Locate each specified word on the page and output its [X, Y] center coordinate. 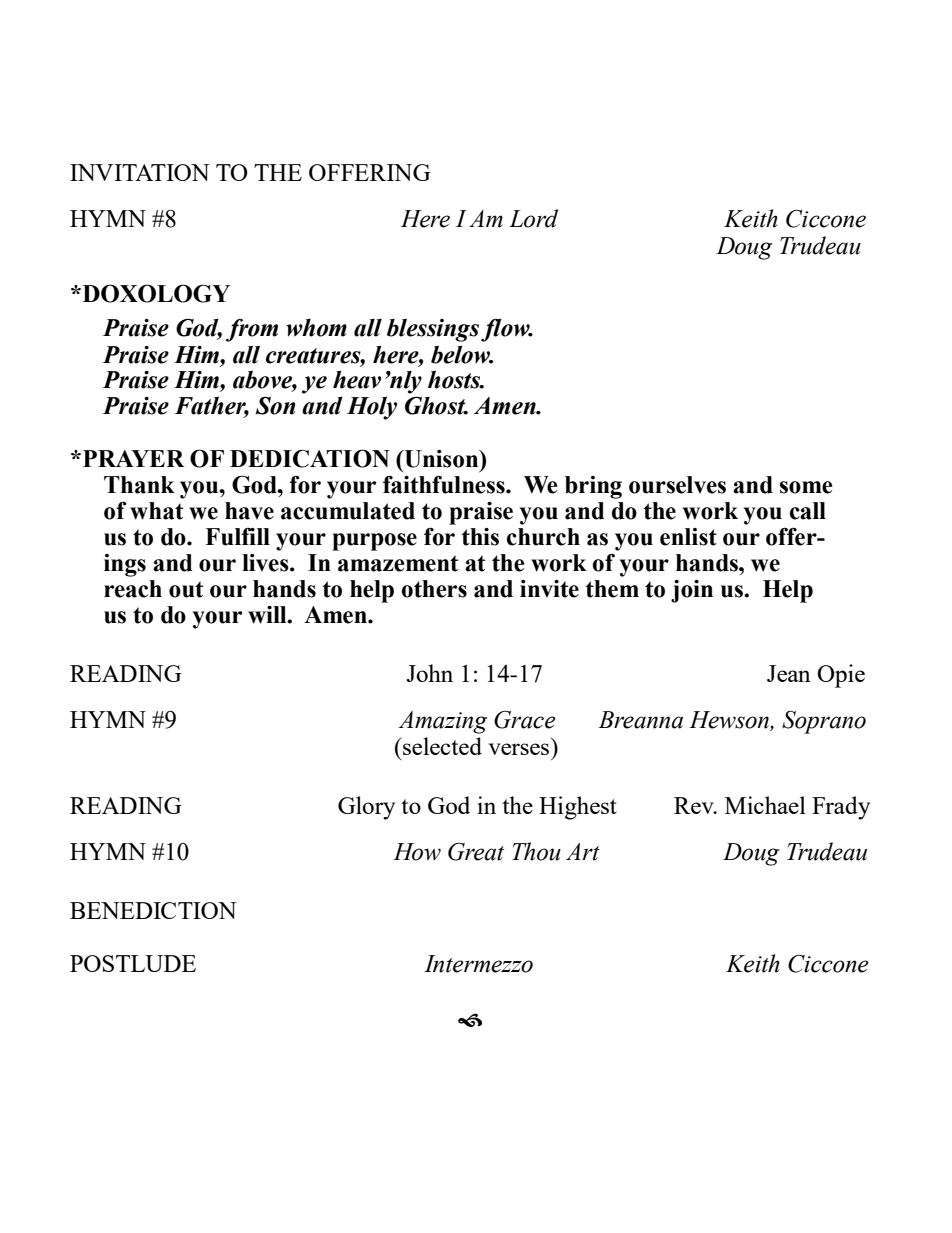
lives [266, 563]
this [480, 537]
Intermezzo [478, 964]
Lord [533, 218]
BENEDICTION [153, 910]
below [462, 355]
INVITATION [140, 172]
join [692, 591]
